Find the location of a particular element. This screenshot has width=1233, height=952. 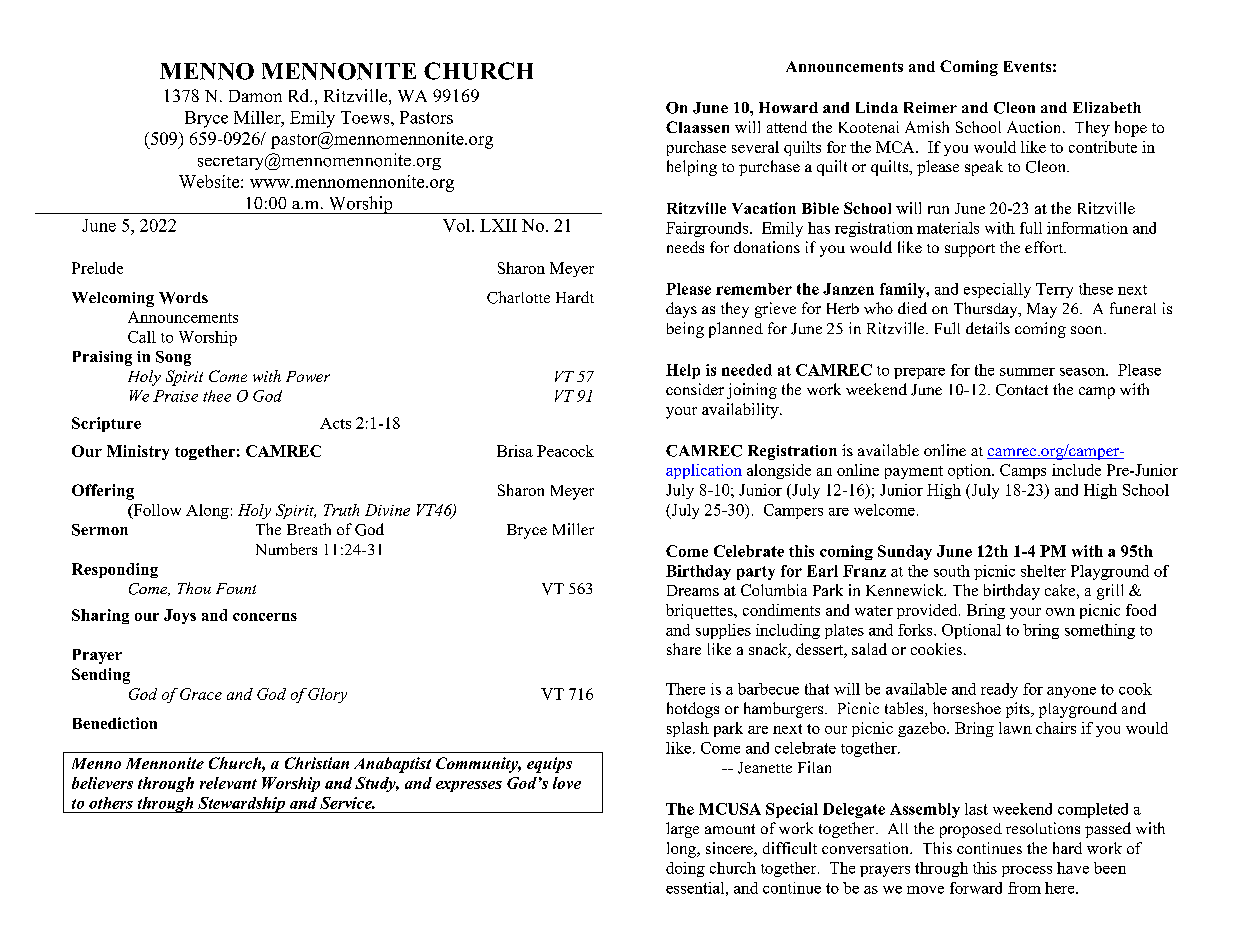

several is located at coordinates (755, 147).
